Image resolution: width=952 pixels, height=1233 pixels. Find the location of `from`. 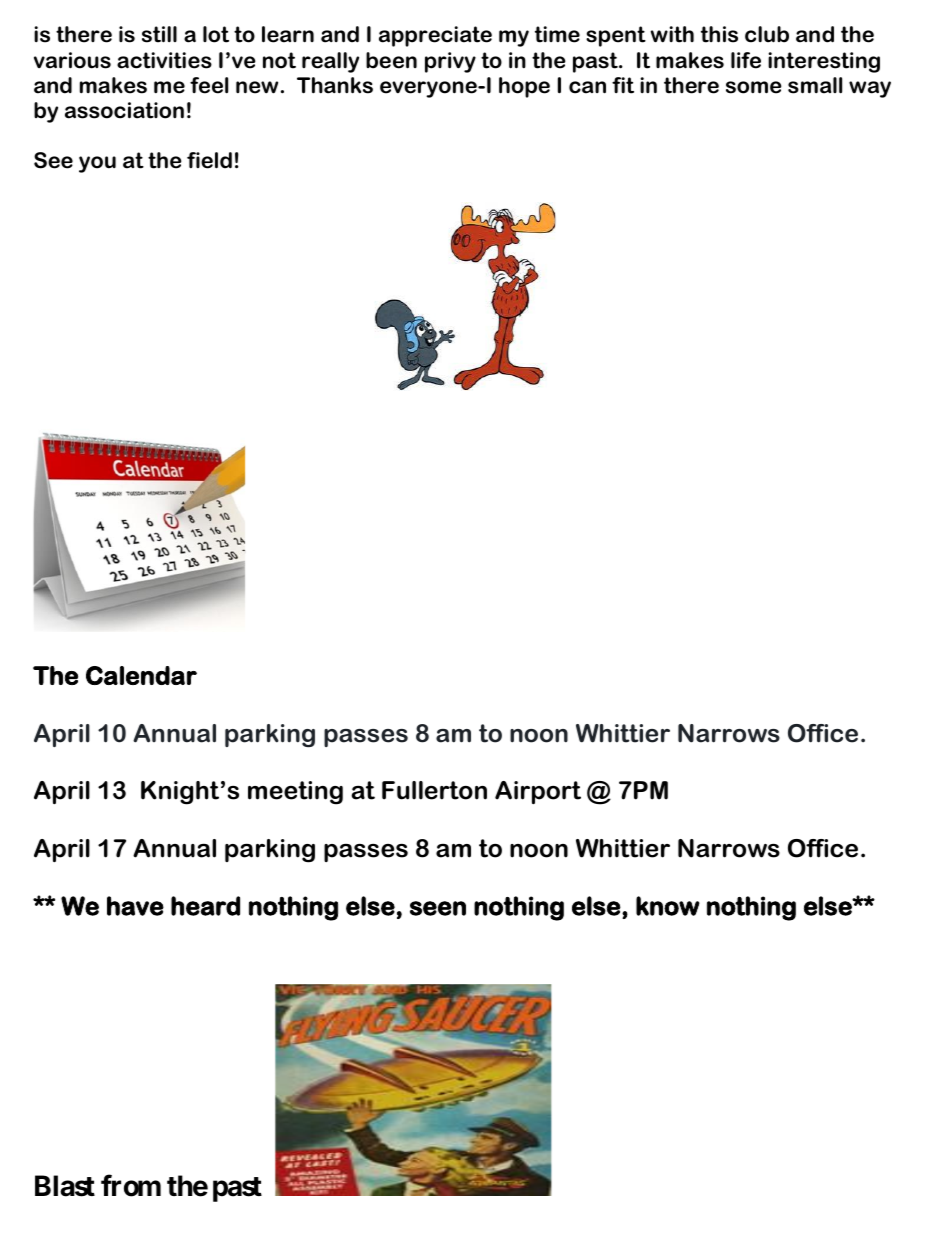

from is located at coordinates (131, 1185).
